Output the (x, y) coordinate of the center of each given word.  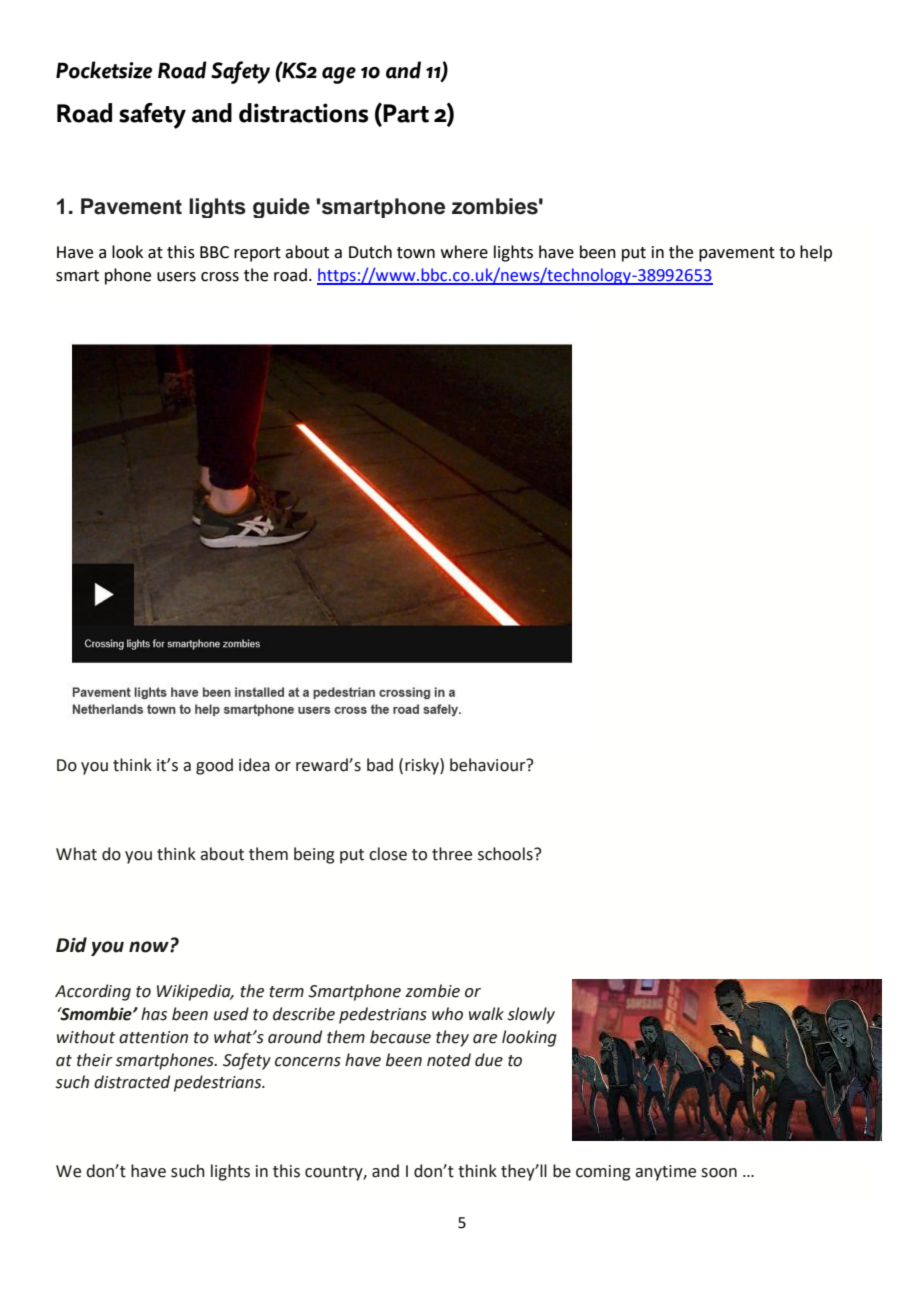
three (452, 854)
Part (405, 114)
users (176, 277)
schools (506, 854)
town (416, 253)
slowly (531, 1015)
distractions (303, 113)
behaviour (489, 765)
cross (220, 277)
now (150, 947)
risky (423, 766)
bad (380, 765)
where (464, 252)
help (816, 253)
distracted (132, 1082)
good (214, 766)
